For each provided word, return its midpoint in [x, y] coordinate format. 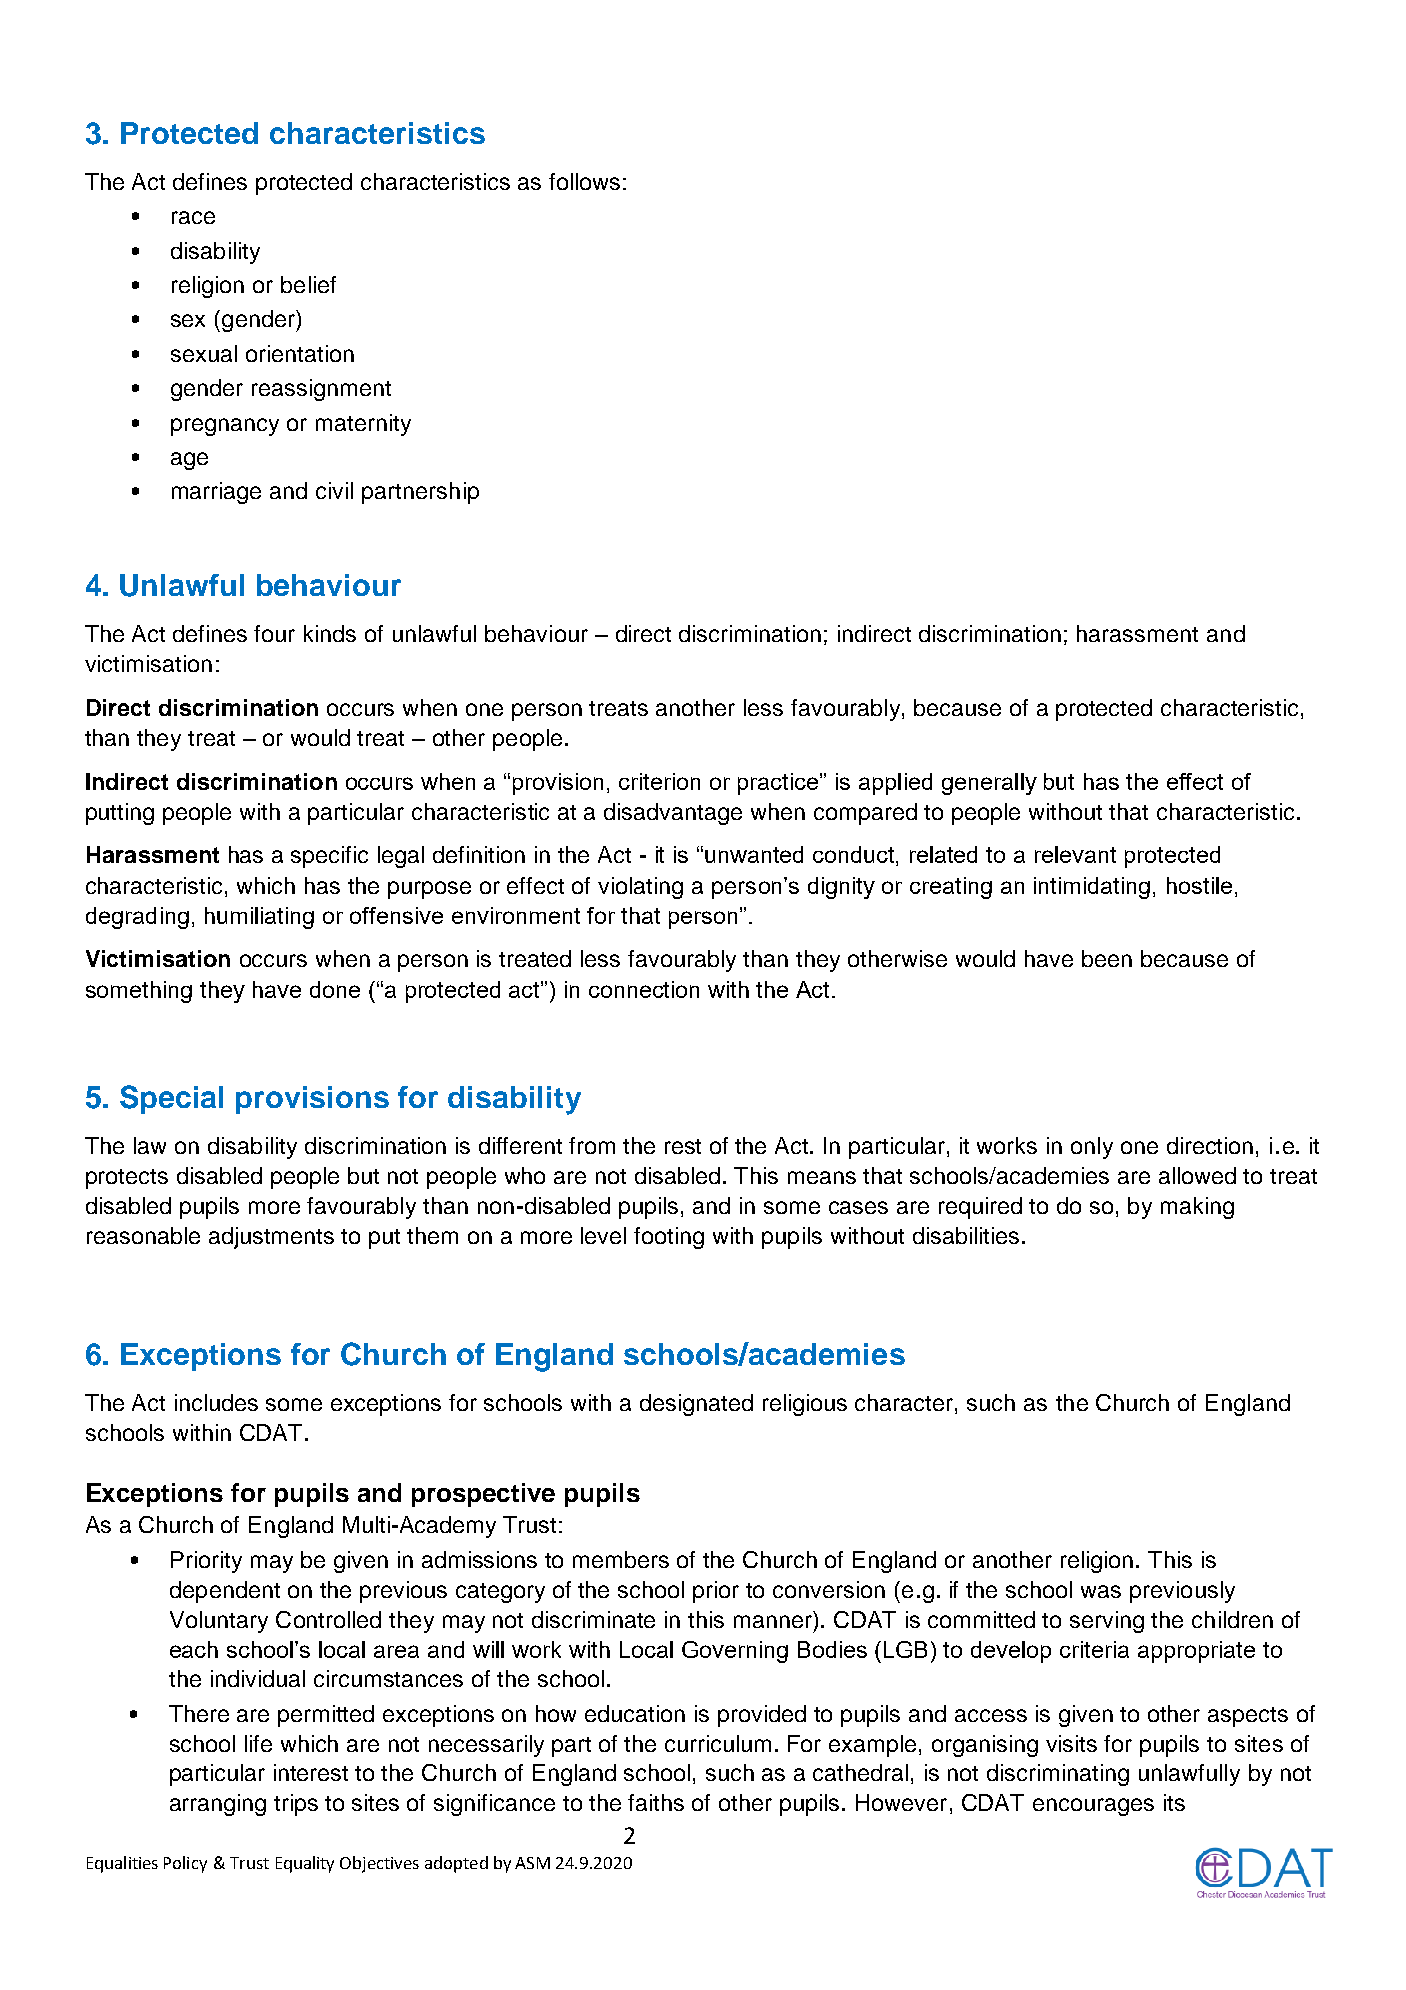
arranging [218, 1805]
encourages [1093, 1807]
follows [584, 181]
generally [989, 784]
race [193, 217]
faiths [656, 1802]
